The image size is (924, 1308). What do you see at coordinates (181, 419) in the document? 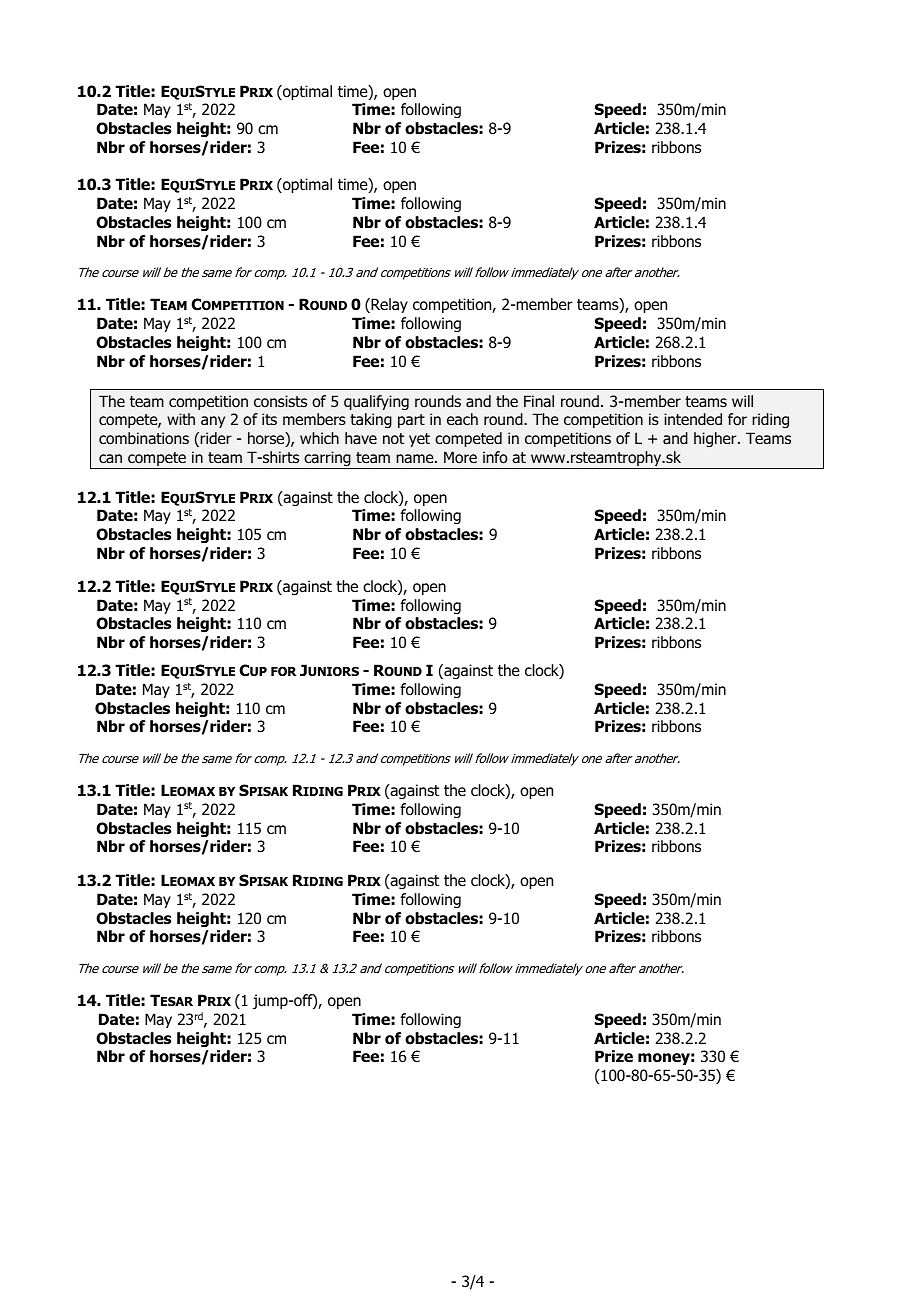
I see `with` at bounding box center [181, 419].
